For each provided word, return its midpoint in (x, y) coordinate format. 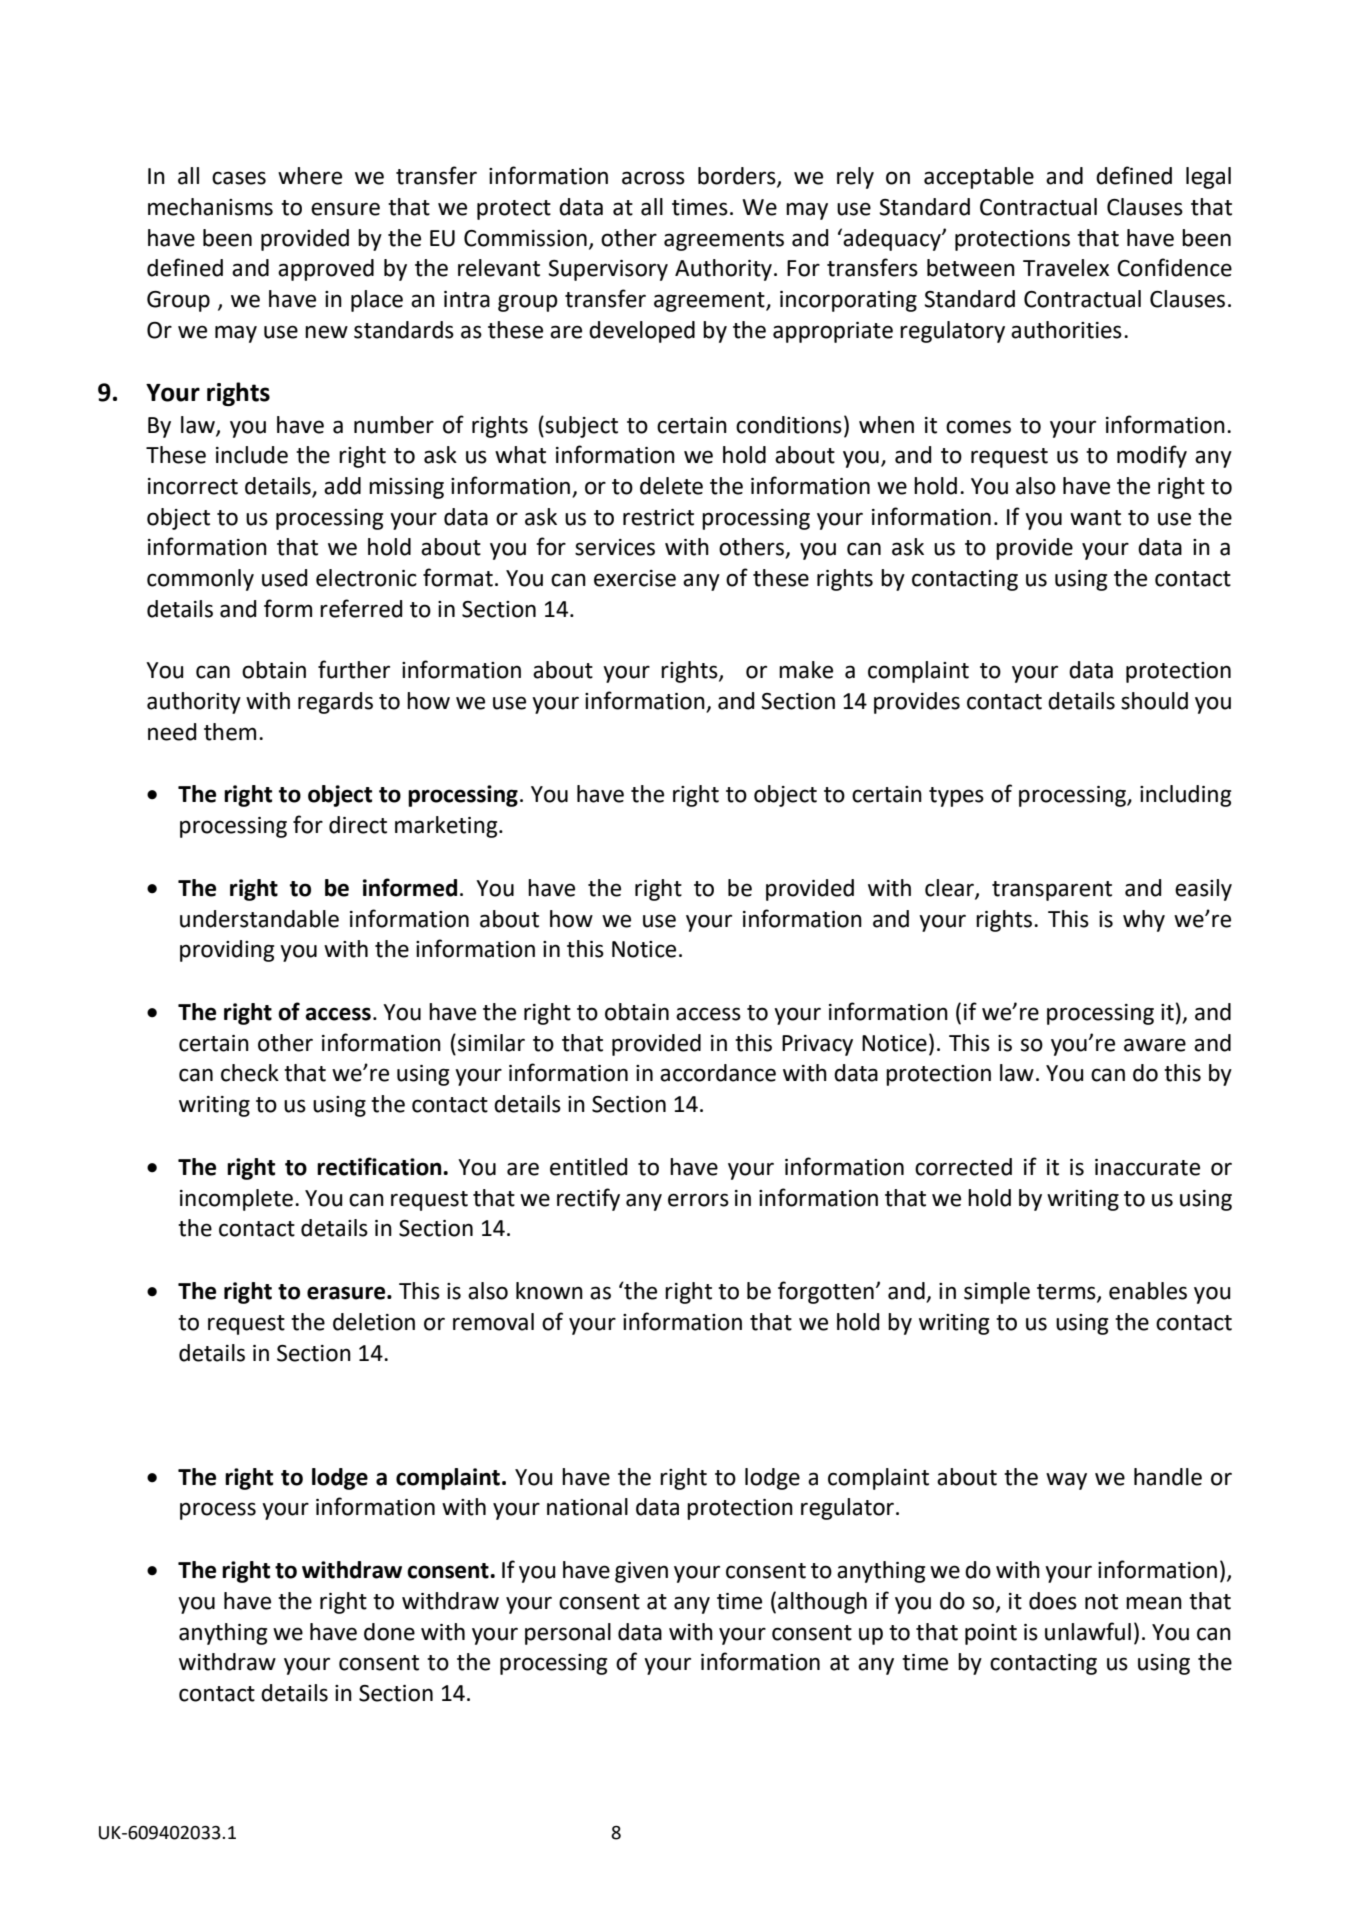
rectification (380, 1166)
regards (335, 703)
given (641, 1572)
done (389, 1632)
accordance (718, 1073)
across (653, 178)
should (1154, 701)
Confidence (1174, 267)
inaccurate (1147, 1167)
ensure (345, 209)
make (806, 670)
